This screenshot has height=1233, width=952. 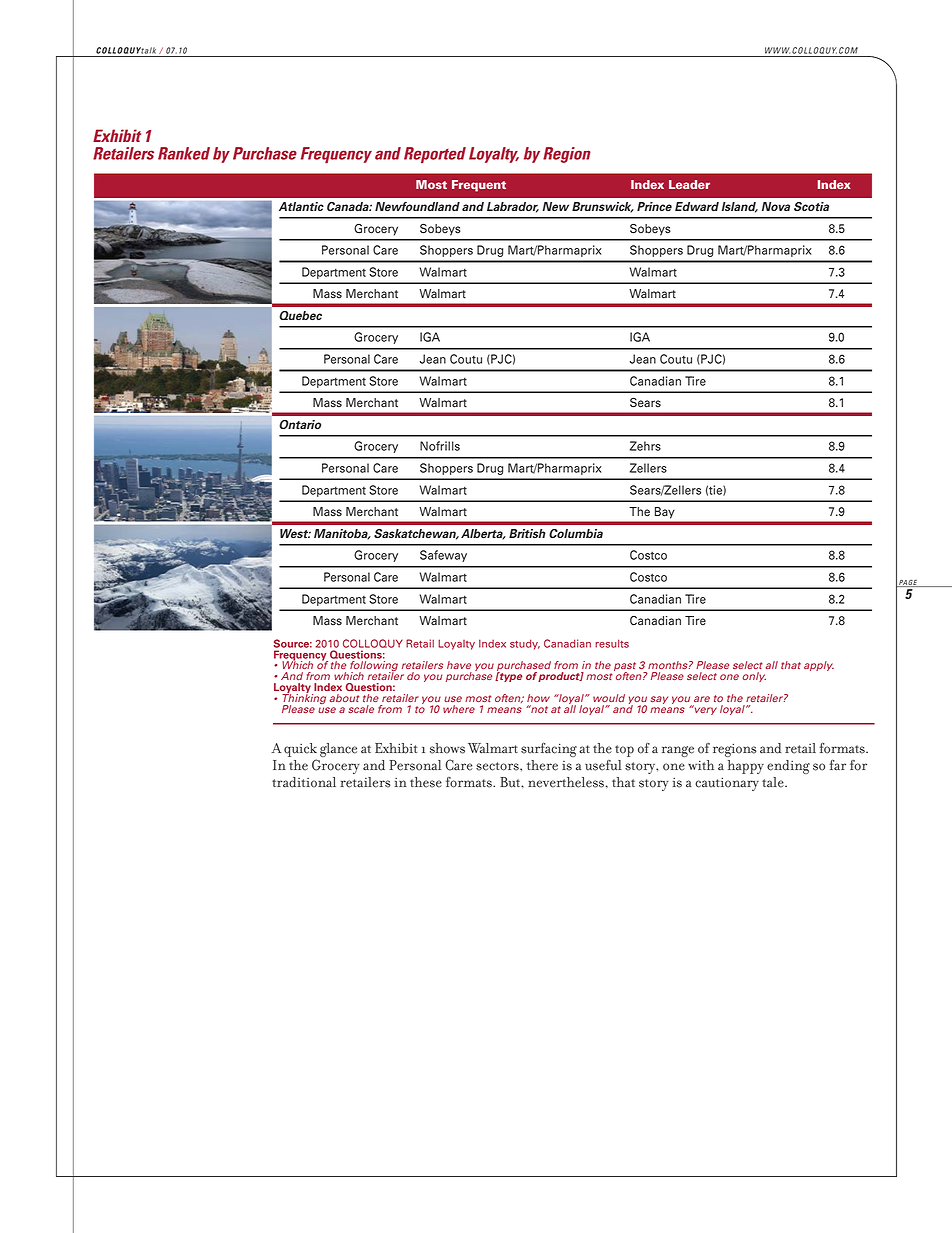 What do you see at coordinates (527, 533) in the screenshot?
I see `British` at bounding box center [527, 533].
